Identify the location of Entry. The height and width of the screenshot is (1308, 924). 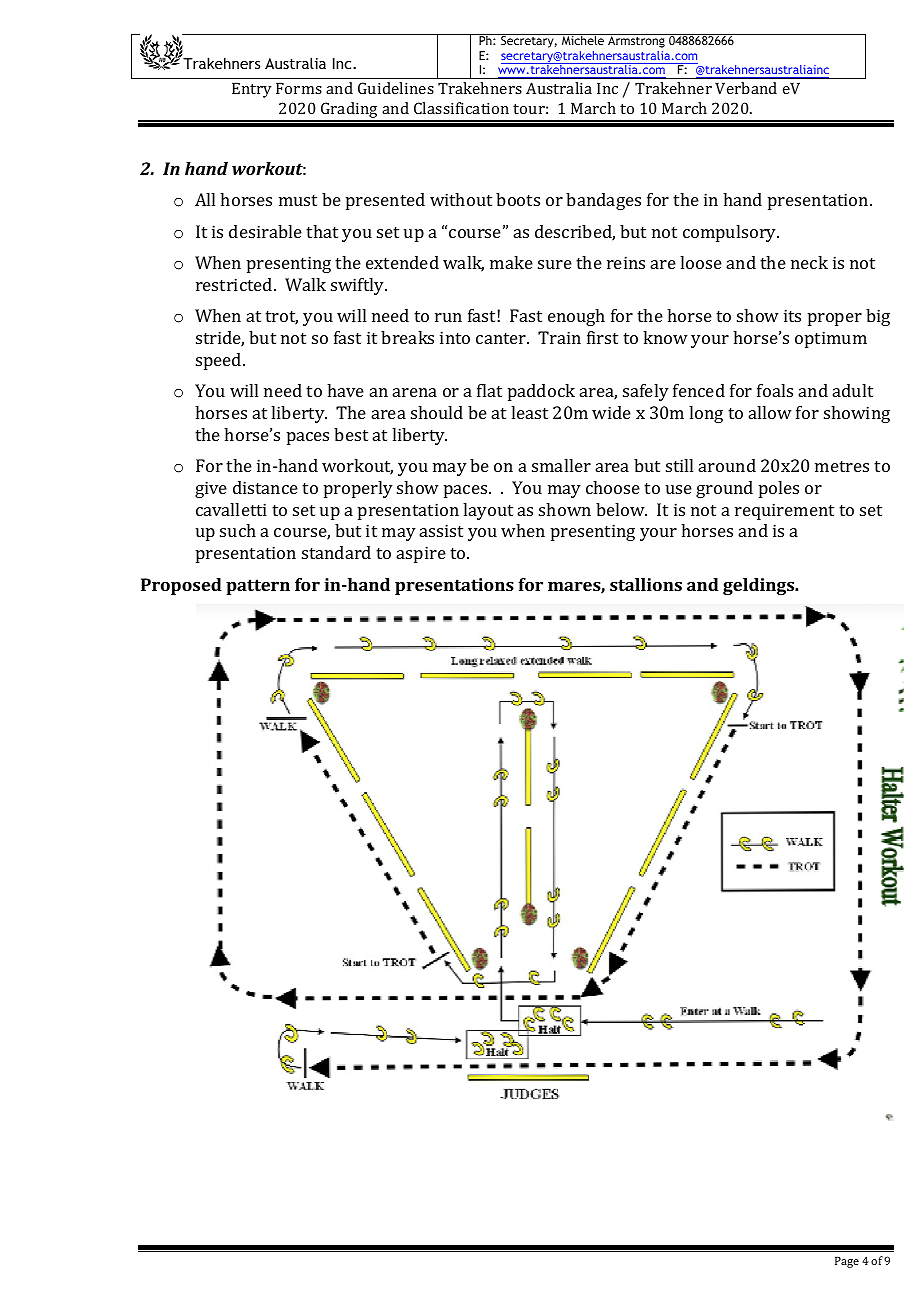
(252, 90).
